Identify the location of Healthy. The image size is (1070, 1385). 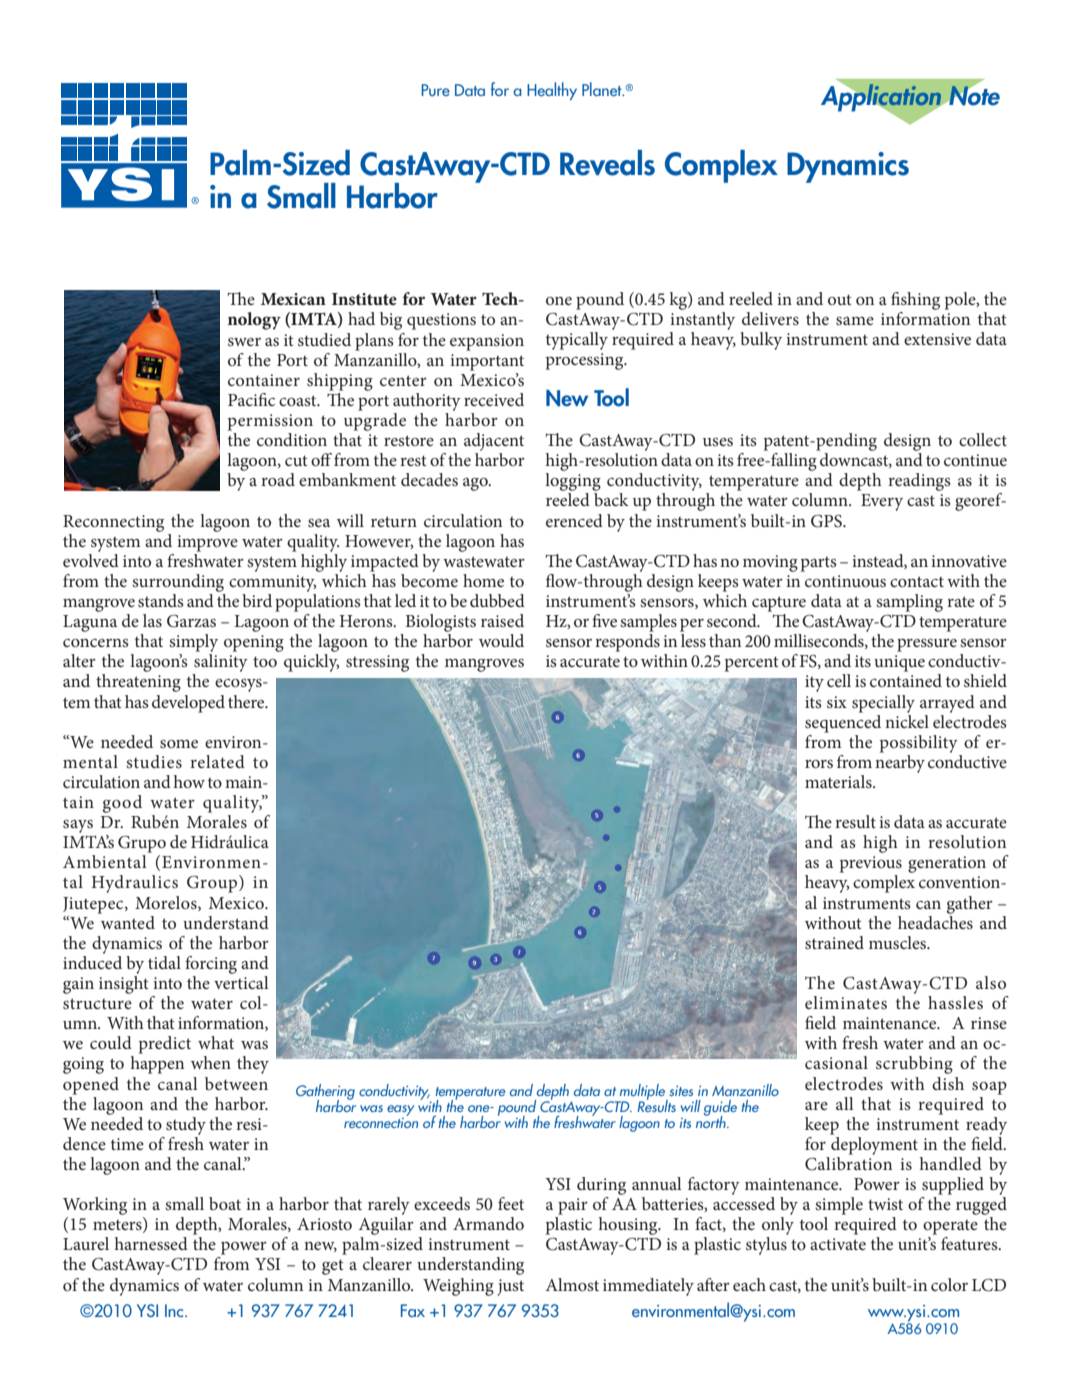
(552, 91).
